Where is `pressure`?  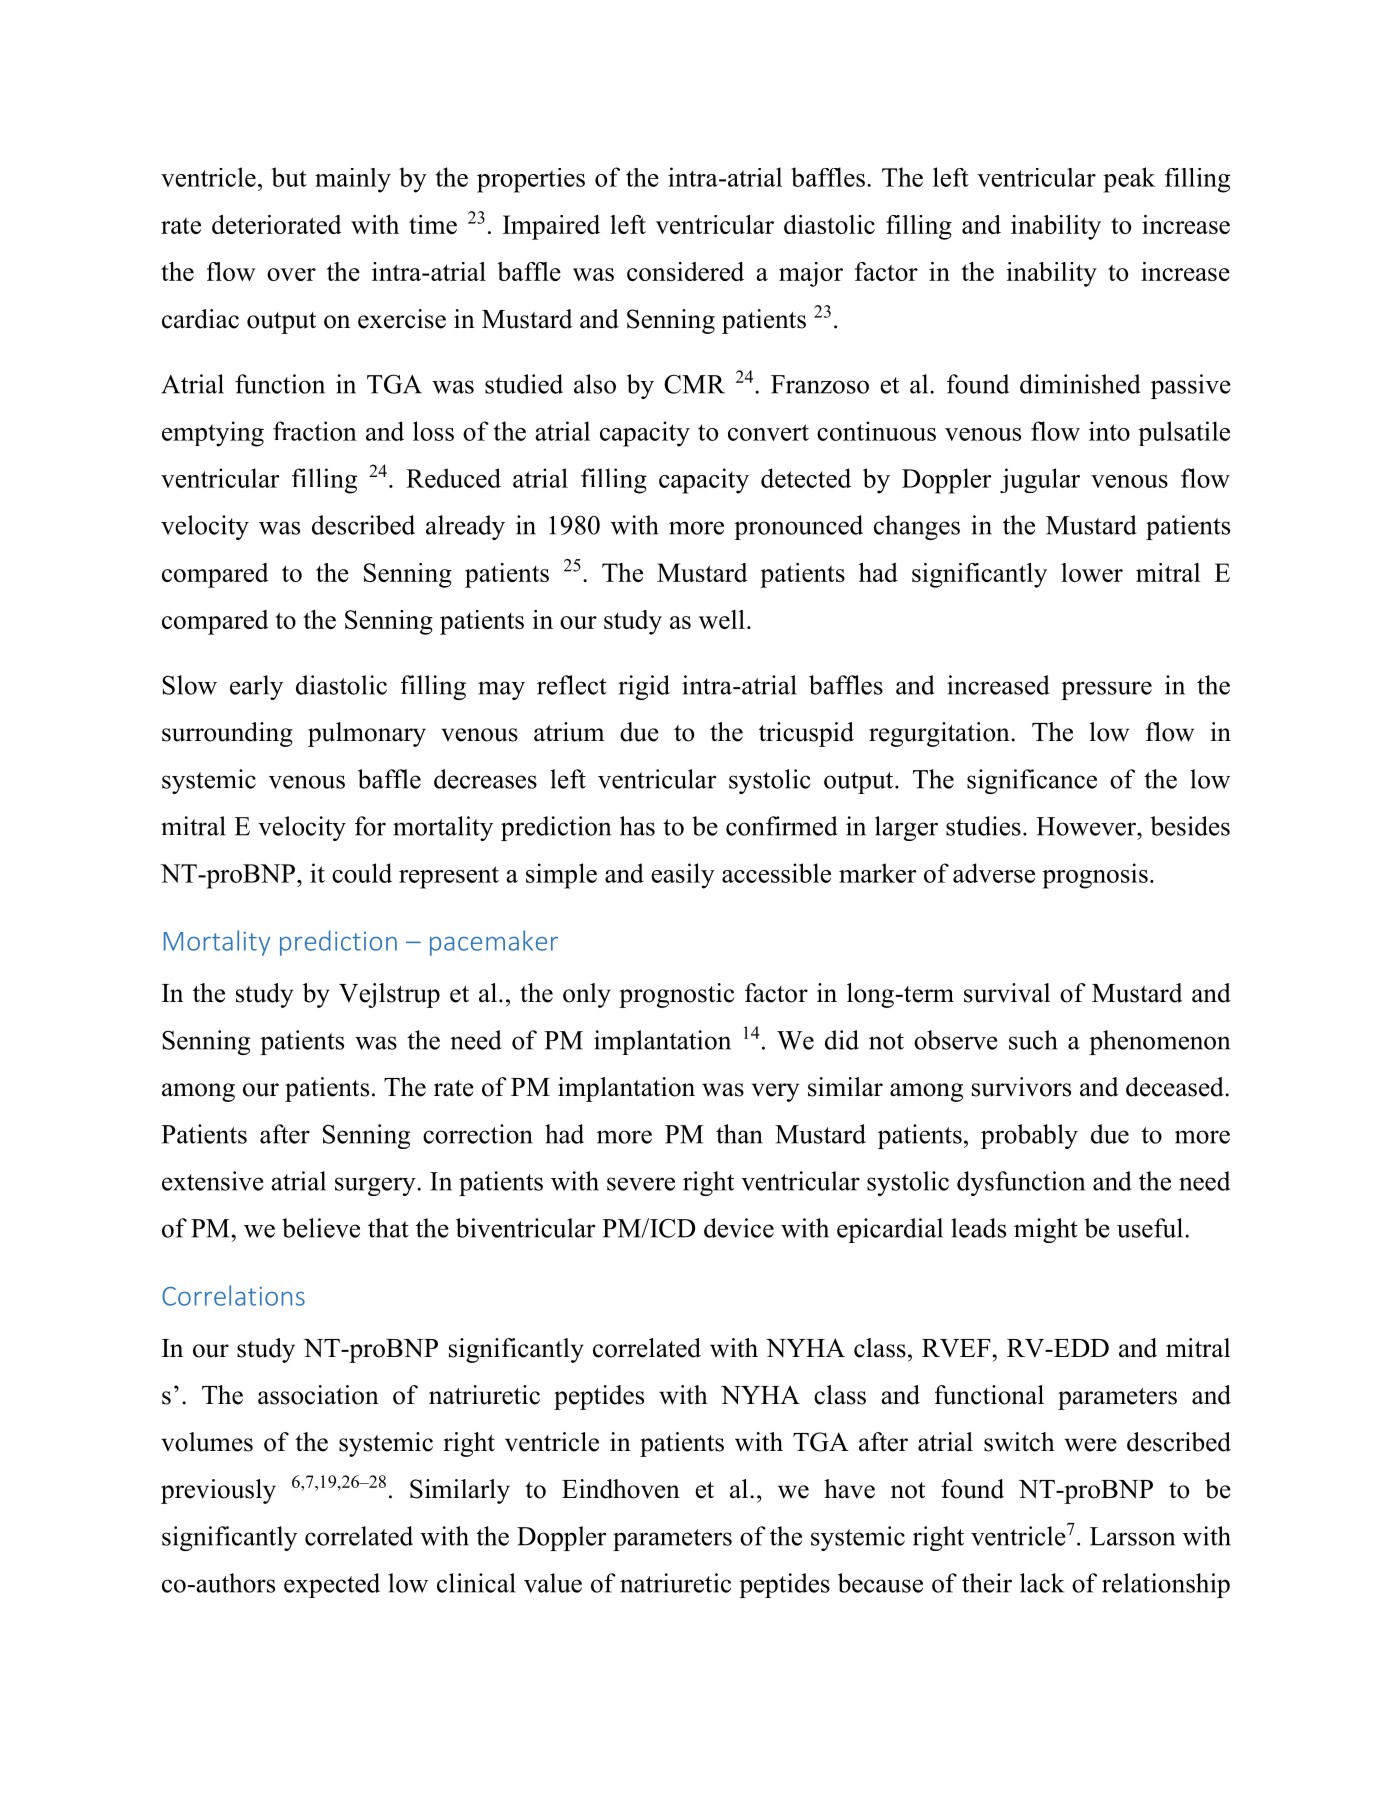 pressure is located at coordinates (1106, 690).
